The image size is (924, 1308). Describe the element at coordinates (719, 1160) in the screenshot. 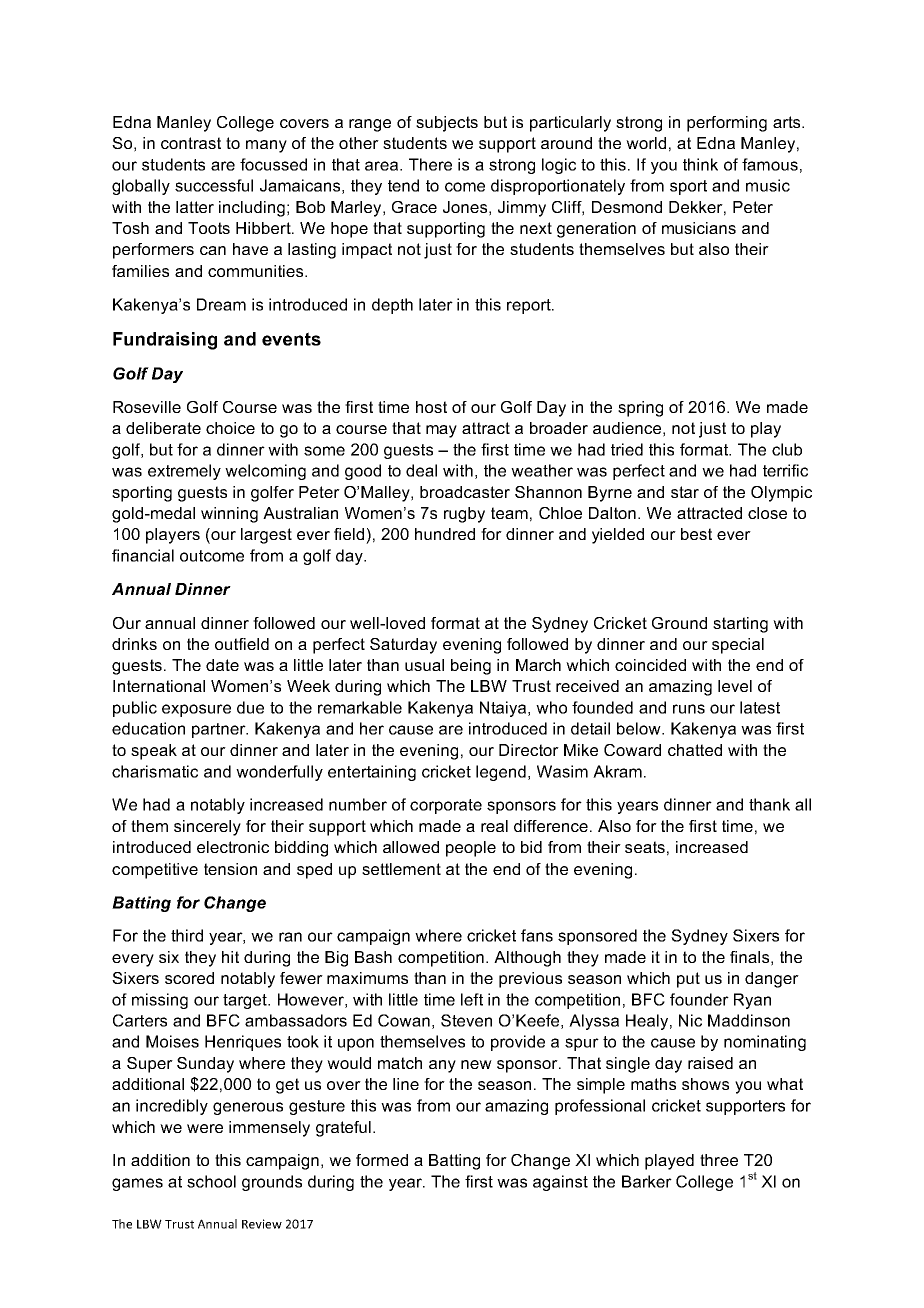

I see `three` at that location.
